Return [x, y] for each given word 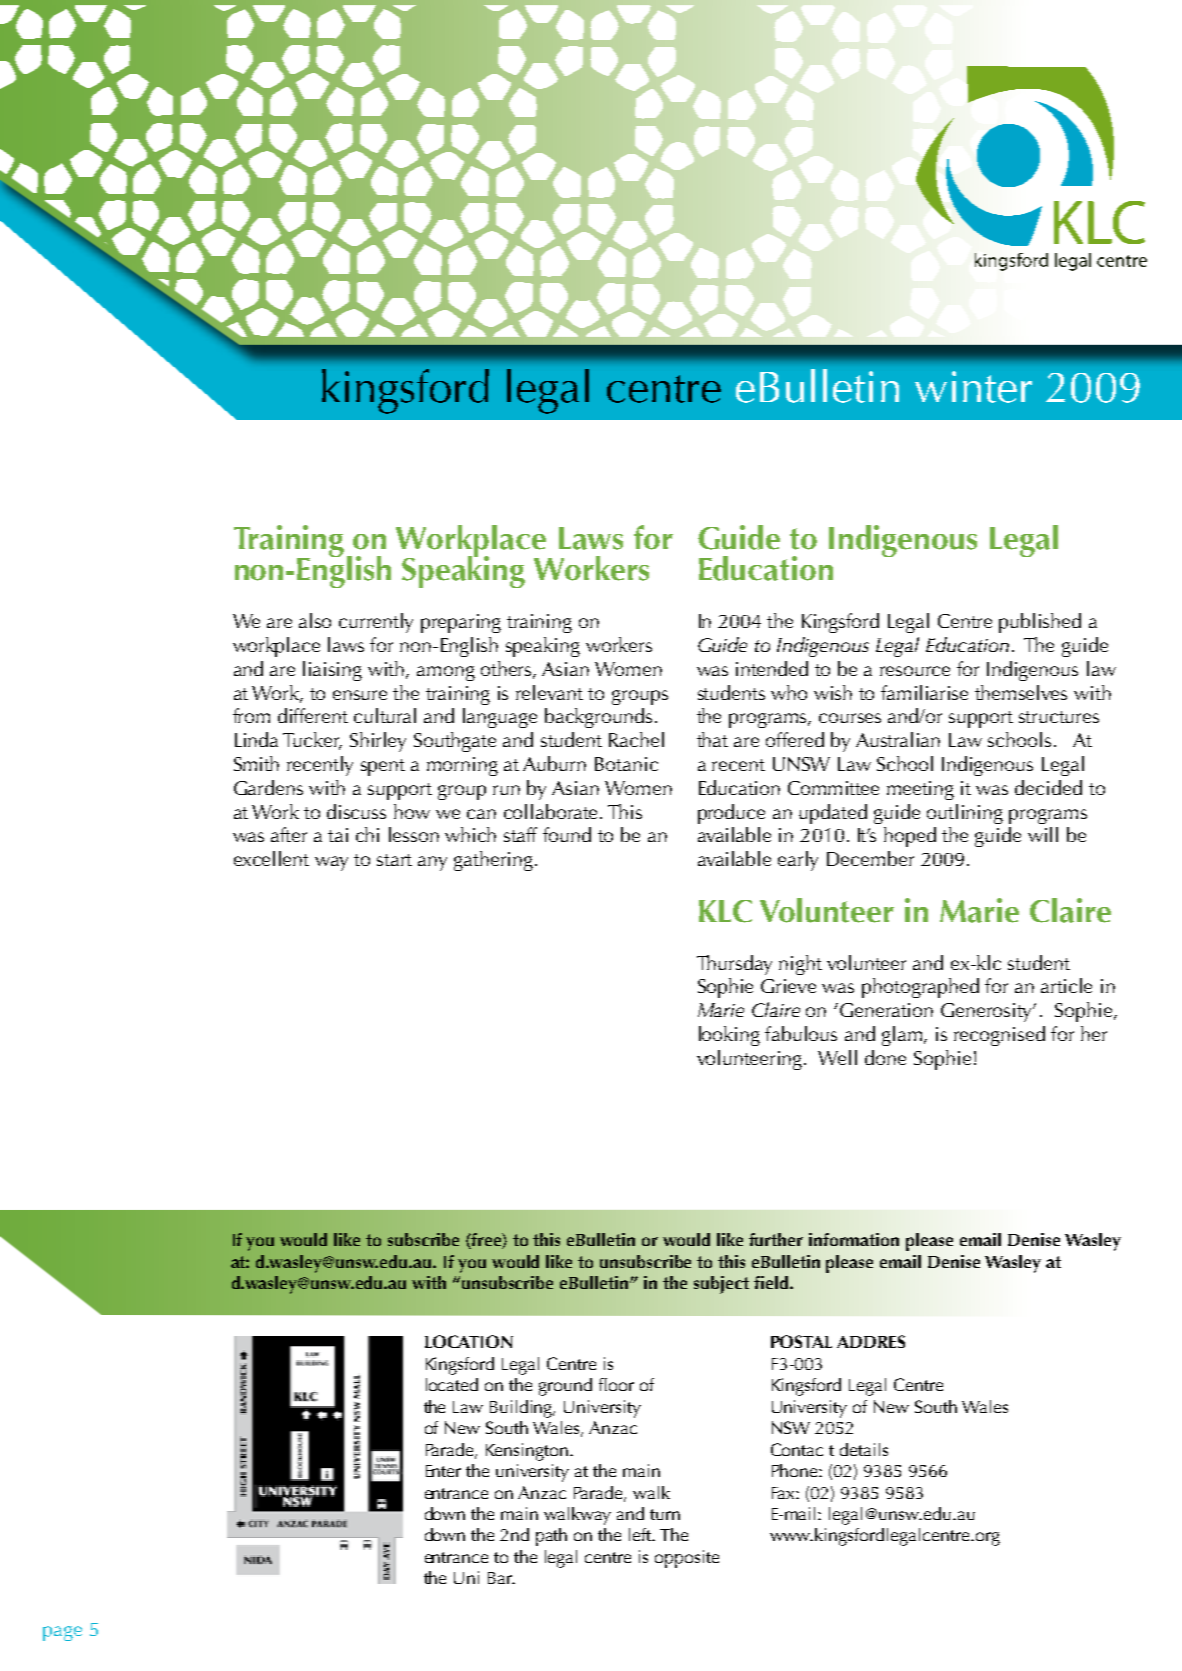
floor [616, 1384]
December [870, 858]
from [251, 715]
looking [729, 1036]
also [315, 620]
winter [973, 387]
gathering [495, 861]
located [452, 1384]
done [885, 1057]
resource [915, 671]
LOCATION [469, 1341]
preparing [461, 623]
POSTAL [801, 1341]
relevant [549, 692]
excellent [271, 858]
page [62, 1633]
